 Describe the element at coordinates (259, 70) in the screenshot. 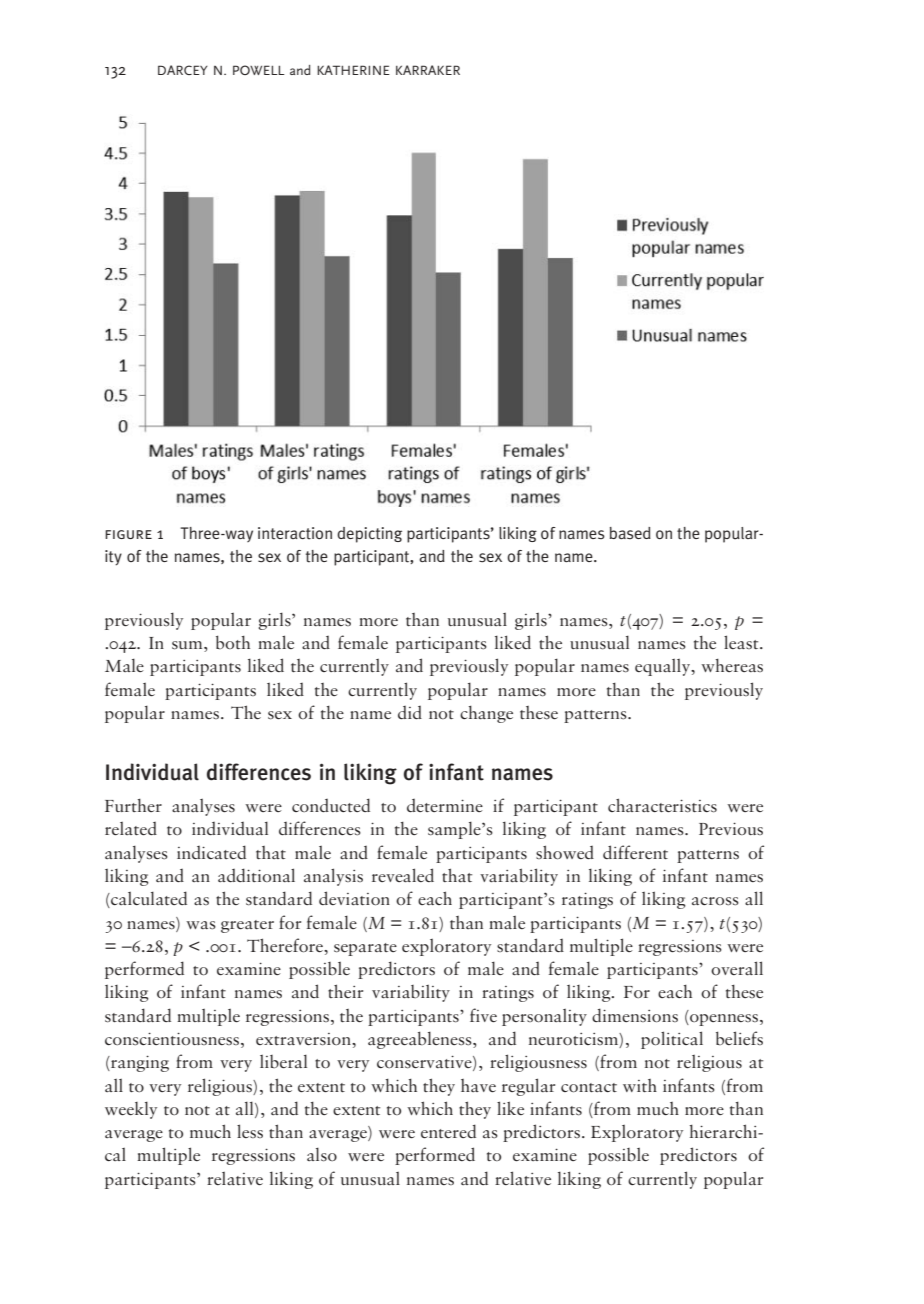

I see `POWELL` at that location.
